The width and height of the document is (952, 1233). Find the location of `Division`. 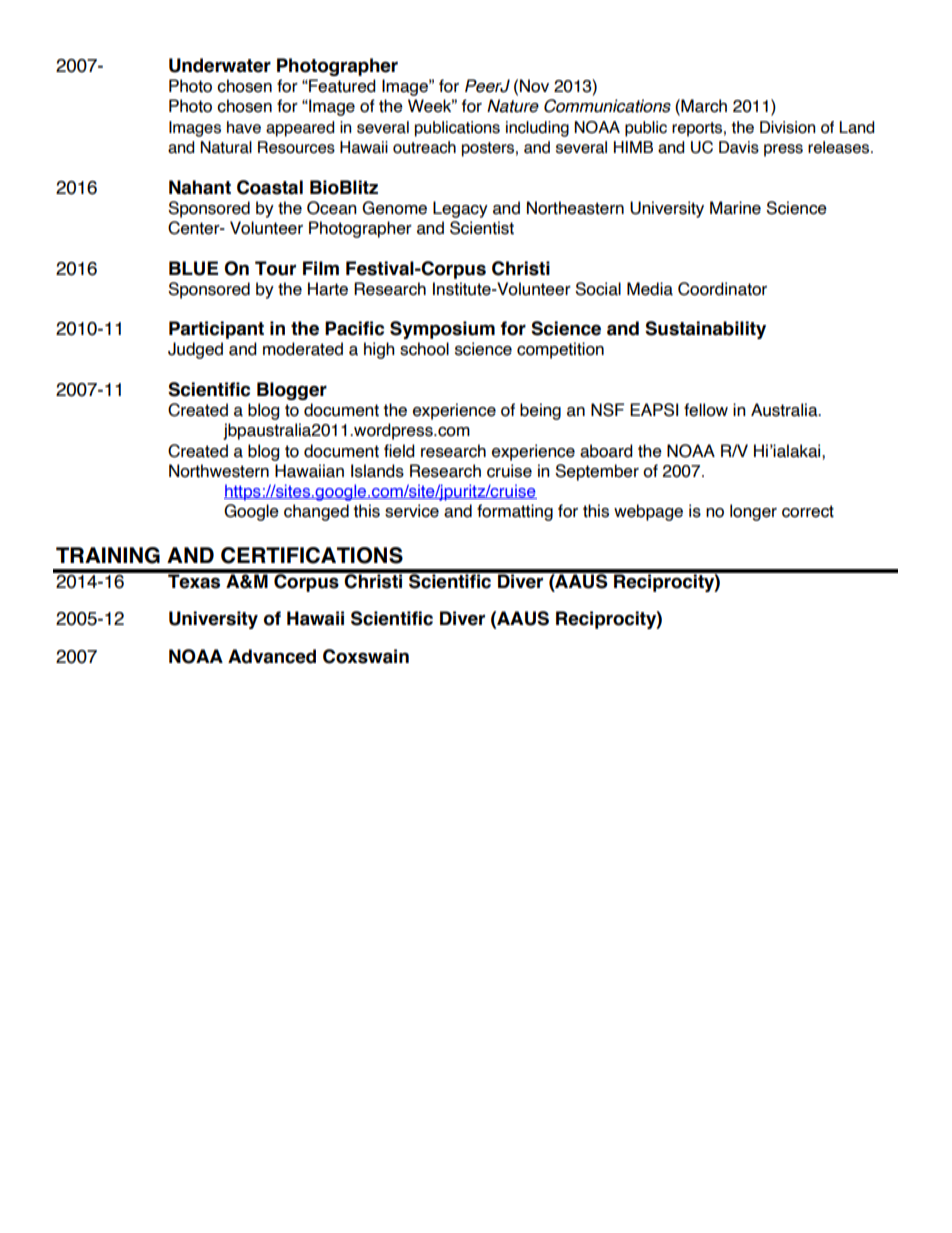

Division is located at coordinates (787, 127).
